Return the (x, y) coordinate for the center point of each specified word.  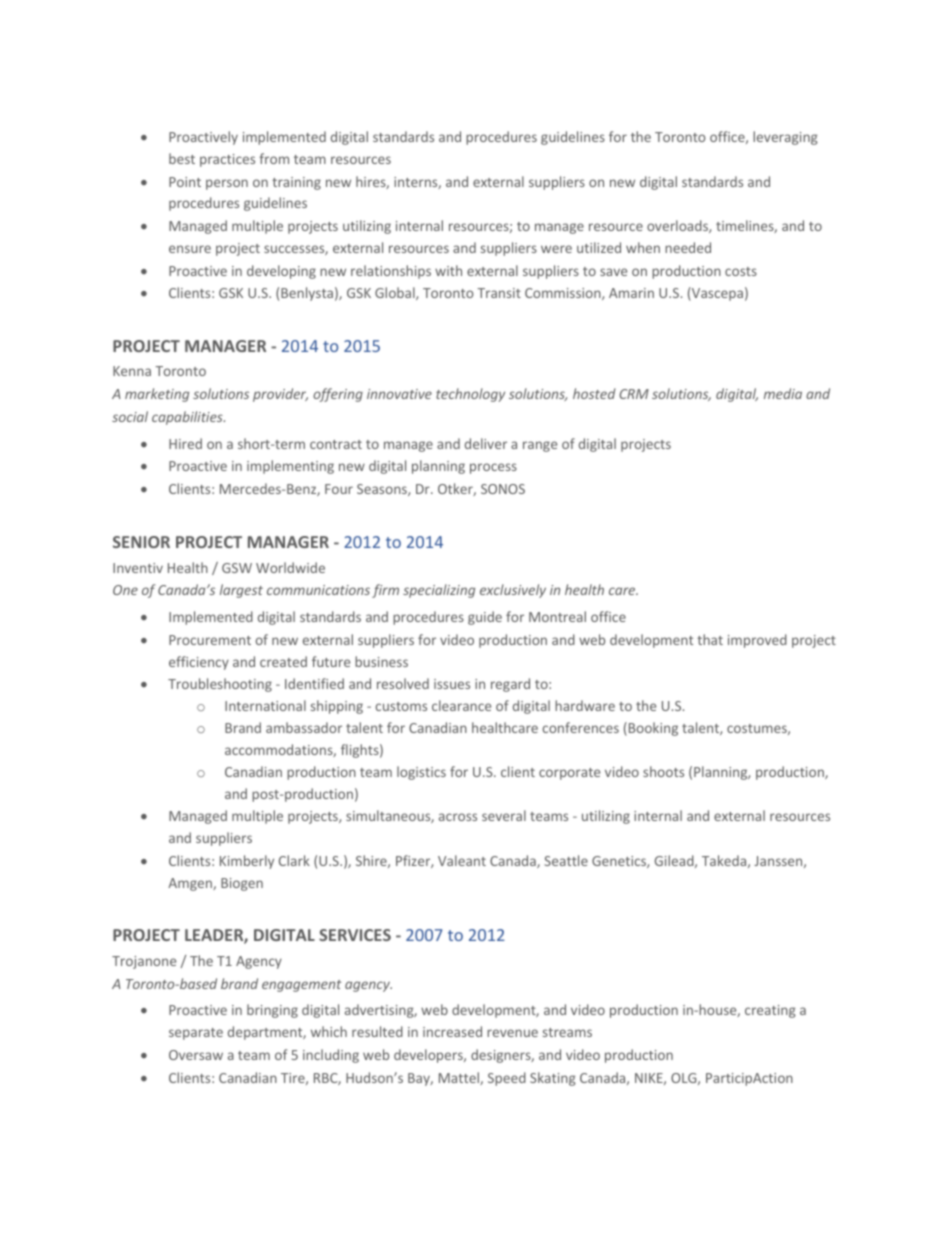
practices (227, 160)
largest (241, 591)
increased (452, 1031)
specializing (439, 591)
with (448, 270)
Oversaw (196, 1055)
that (710, 639)
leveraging (785, 138)
